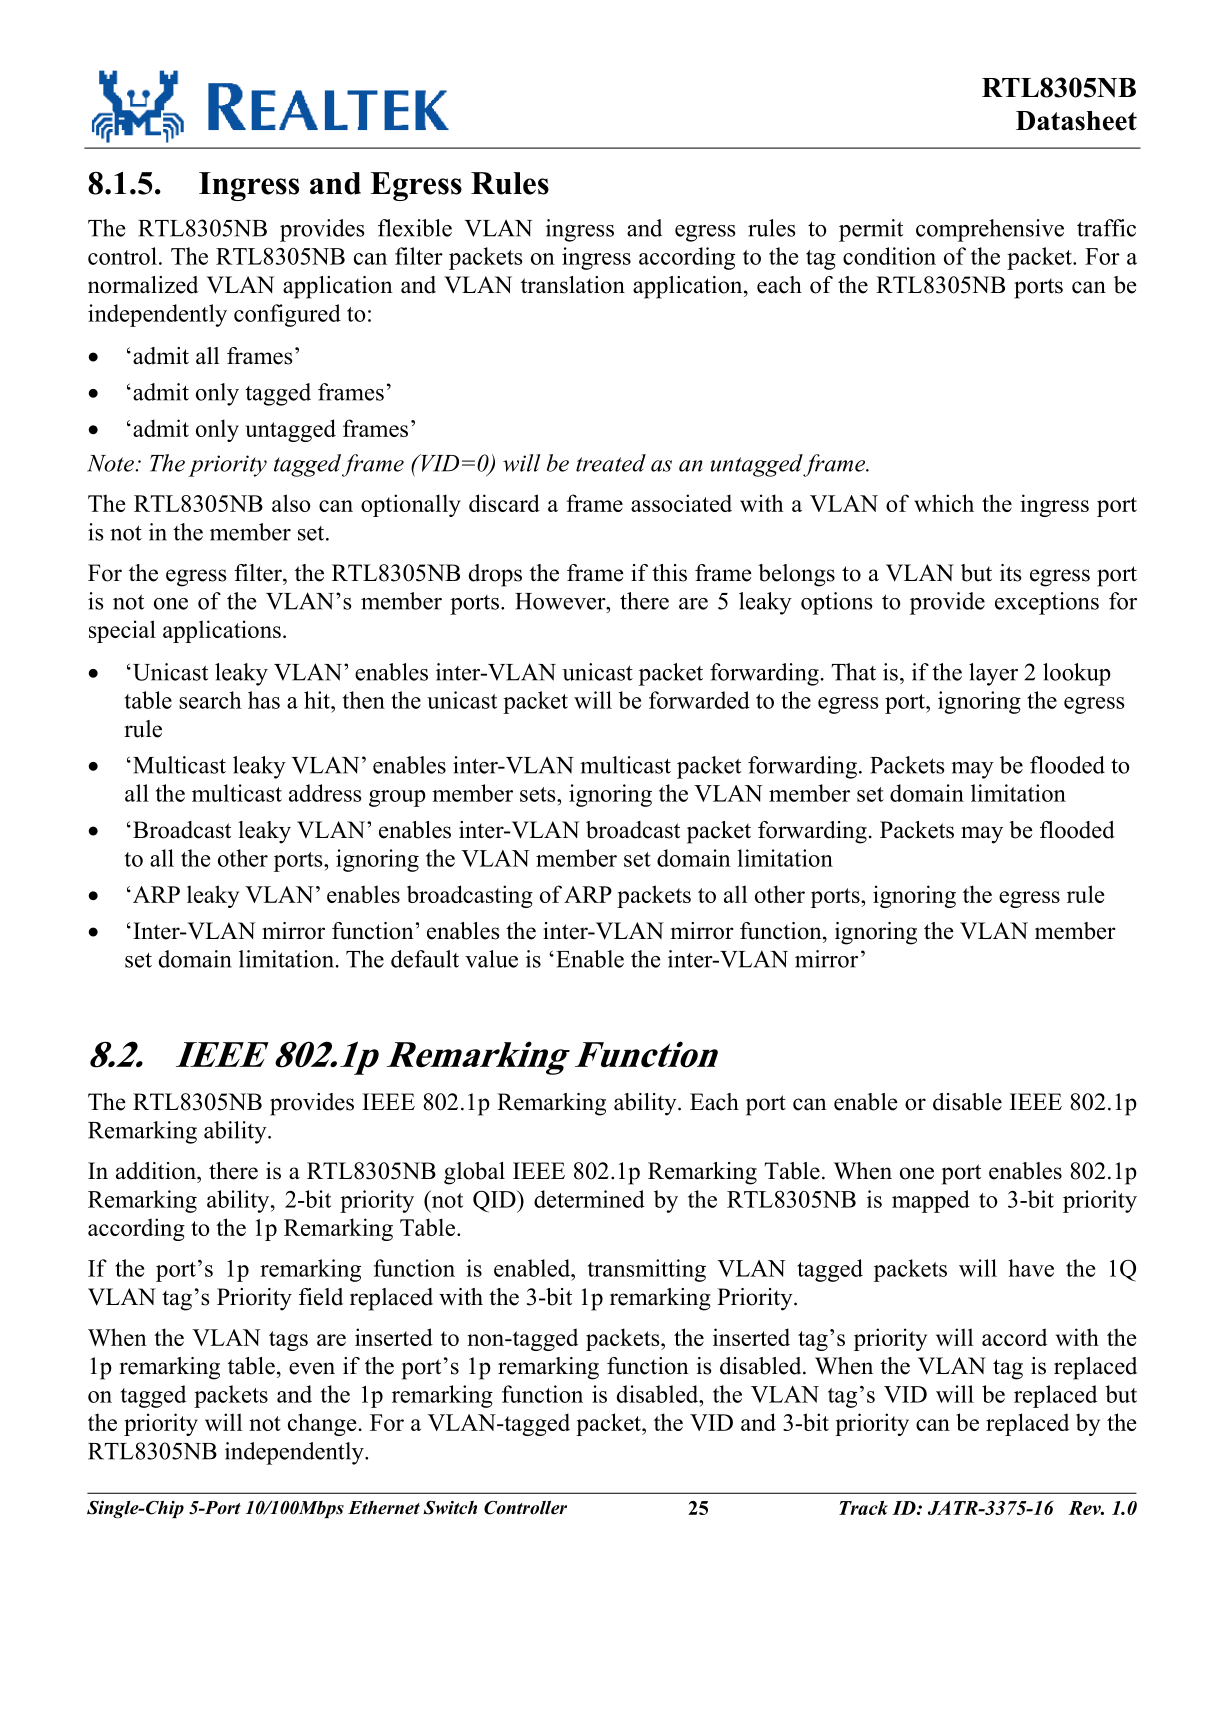  Describe the element at coordinates (993, 674) in the screenshot. I see `layer` at that location.
